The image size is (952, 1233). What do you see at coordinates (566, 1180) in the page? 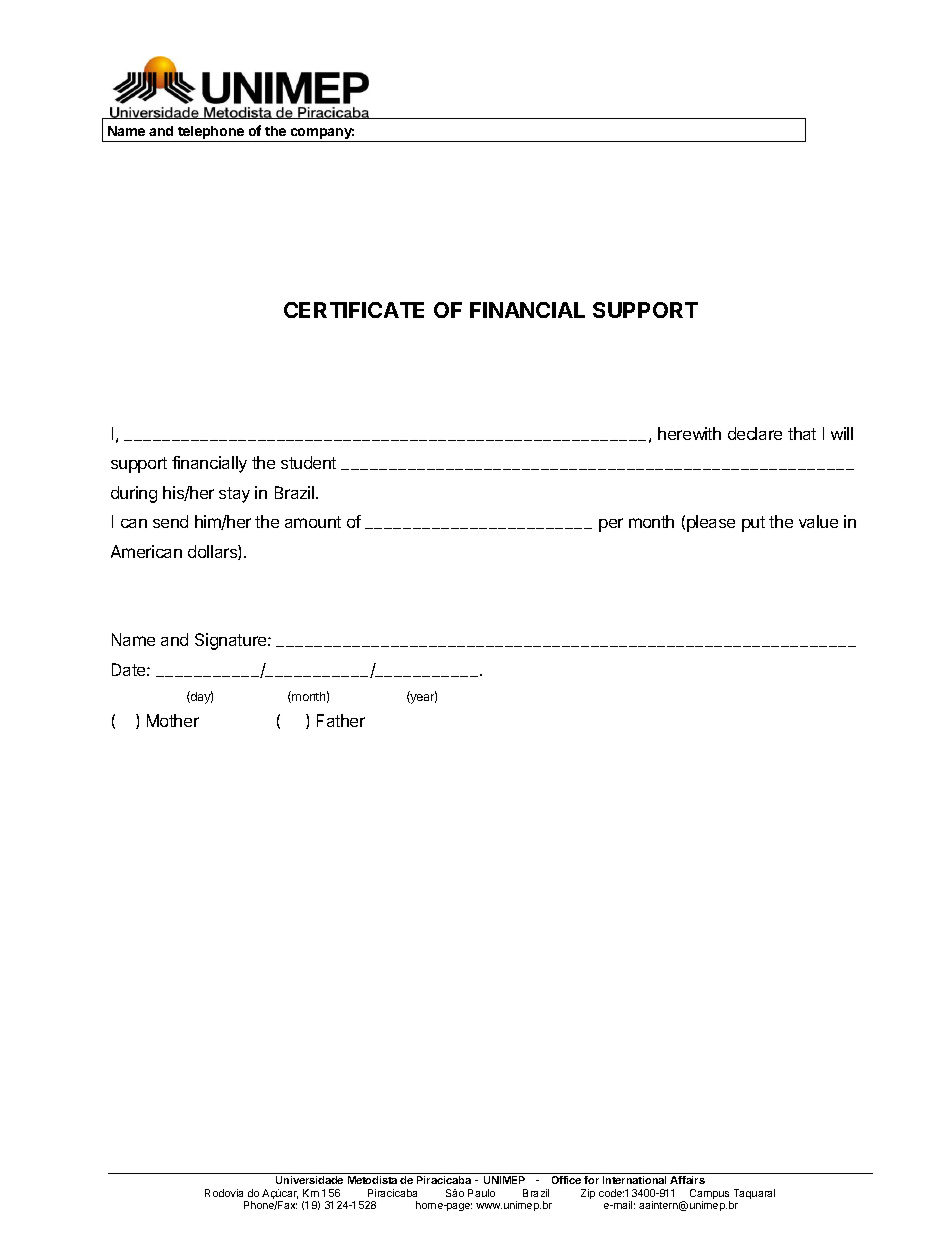
I see `Office` at bounding box center [566, 1180].
